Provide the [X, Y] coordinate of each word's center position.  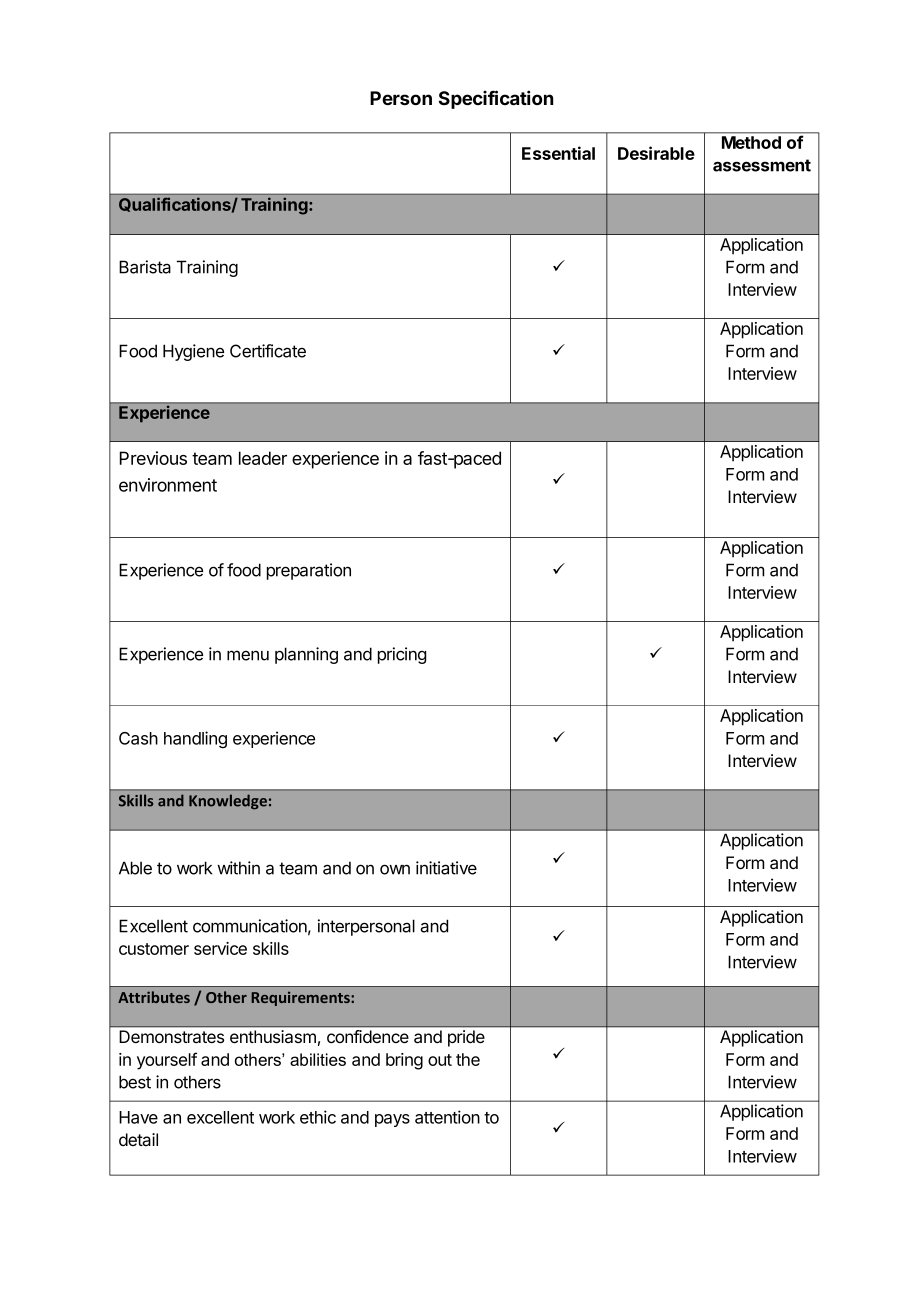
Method [751, 142]
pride [466, 1038]
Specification [496, 99]
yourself [167, 1061]
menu [248, 655]
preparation [309, 571]
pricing [402, 655]
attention [447, 1117]
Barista [145, 267]
